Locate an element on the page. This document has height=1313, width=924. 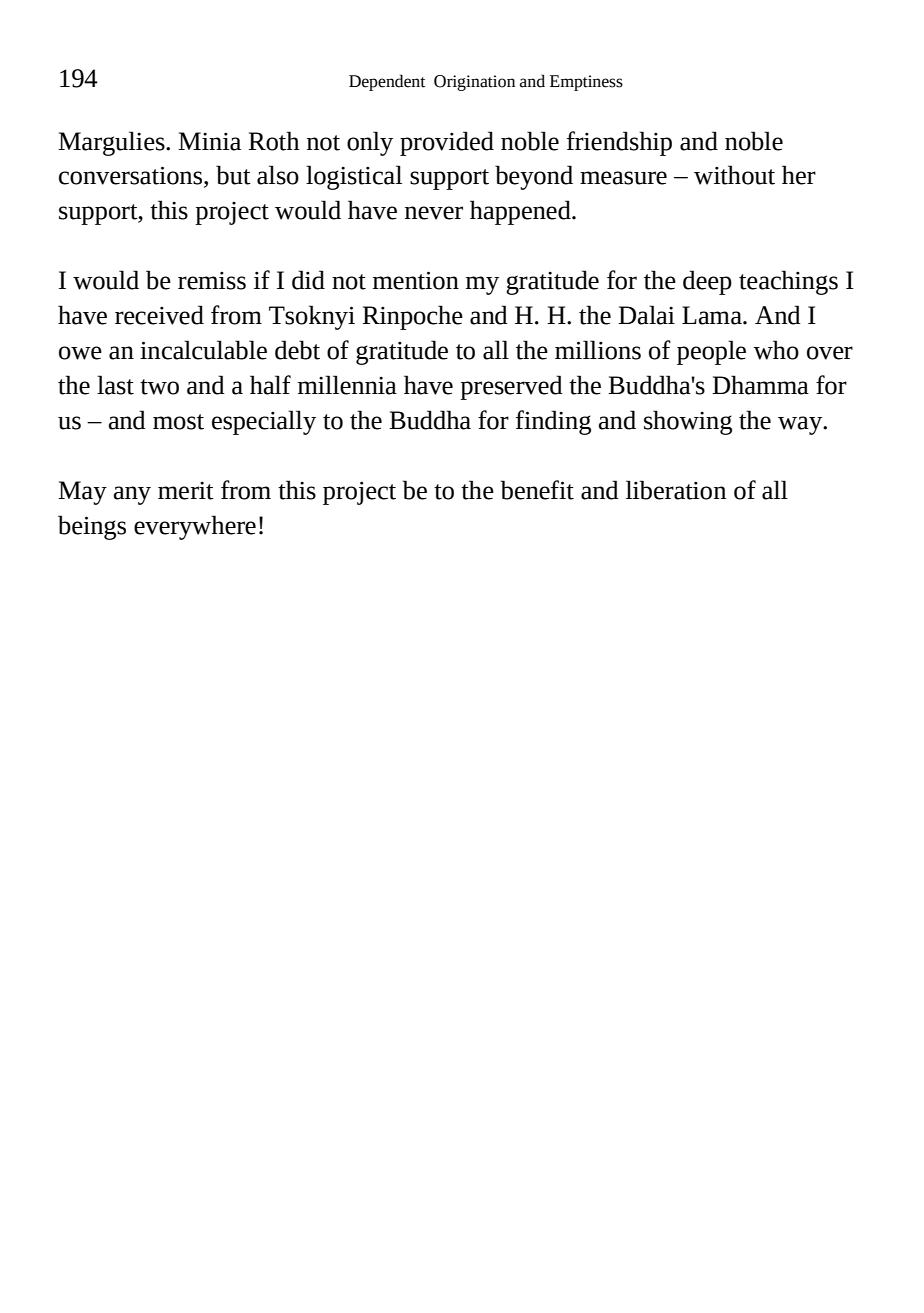
Emptiness is located at coordinates (586, 83).
